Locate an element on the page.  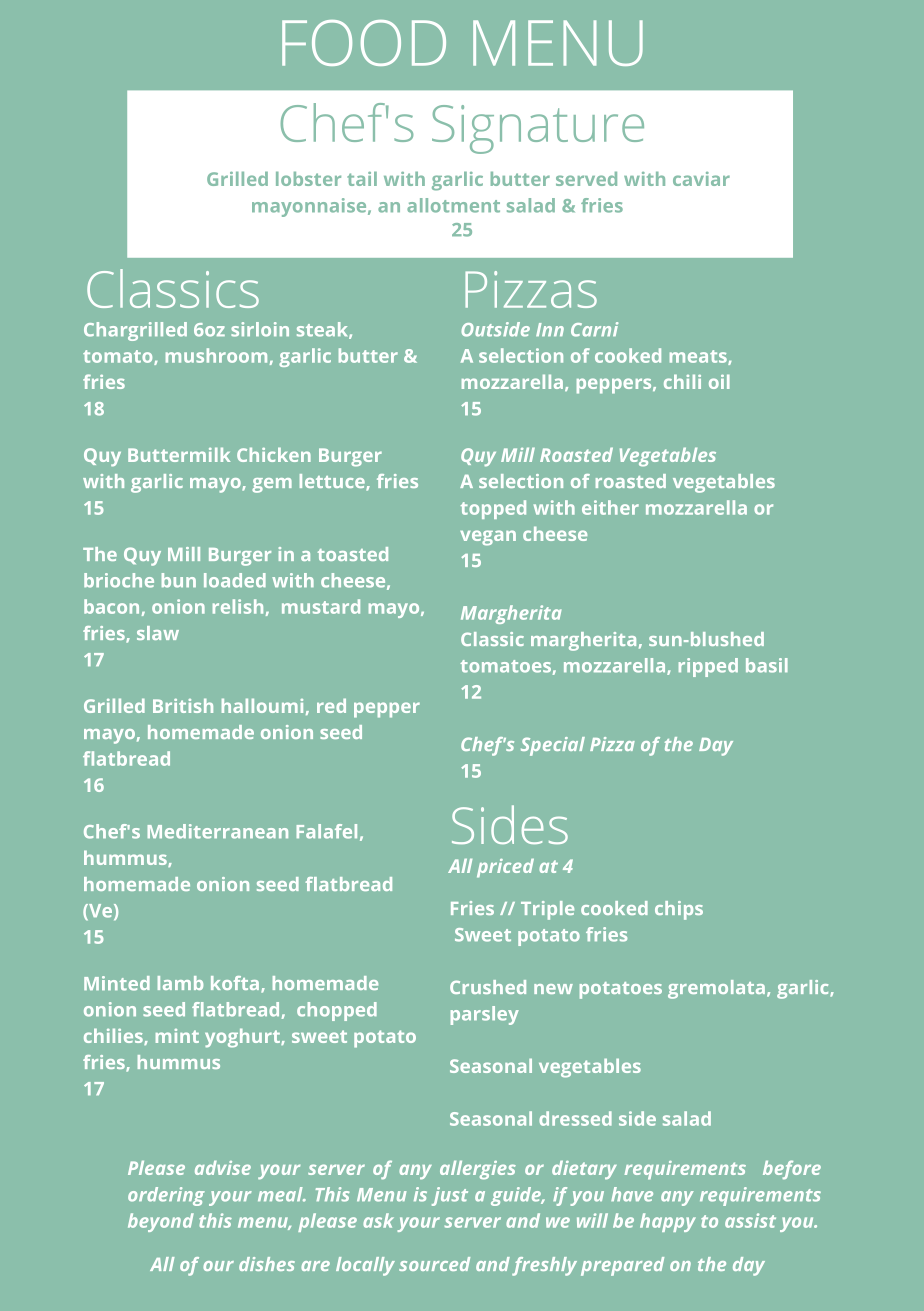
caviar is located at coordinates (701, 179).
